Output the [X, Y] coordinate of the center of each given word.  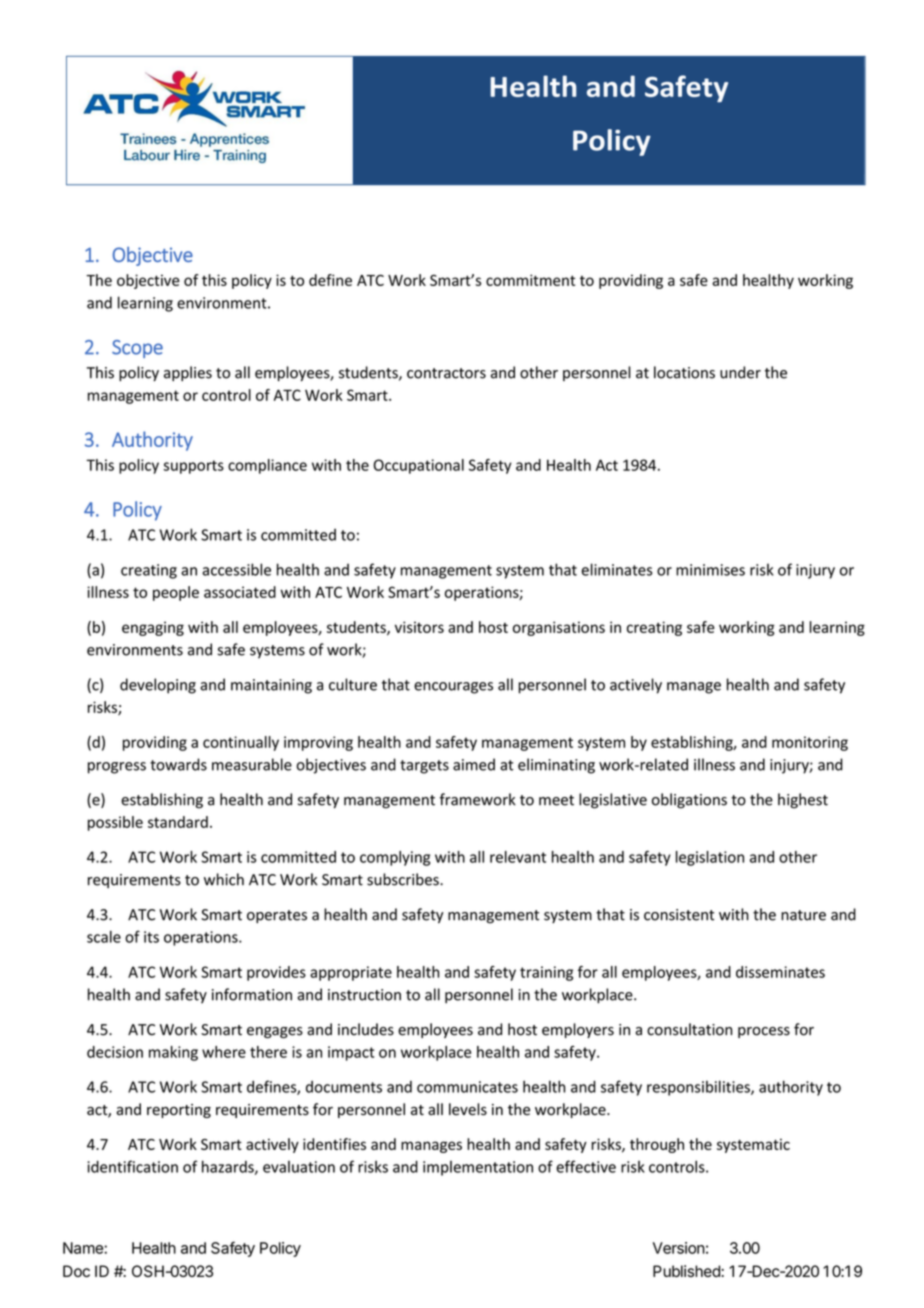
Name [84, 1248]
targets [424, 767]
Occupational [419, 466]
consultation [689, 1029]
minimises [710, 570]
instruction [364, 995]
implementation [478, 1168]
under [740, 372]
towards [178, 764]
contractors [446, 373]
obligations [689, 801]
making [173, 1053]
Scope [137, 349]
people [176, 593]
